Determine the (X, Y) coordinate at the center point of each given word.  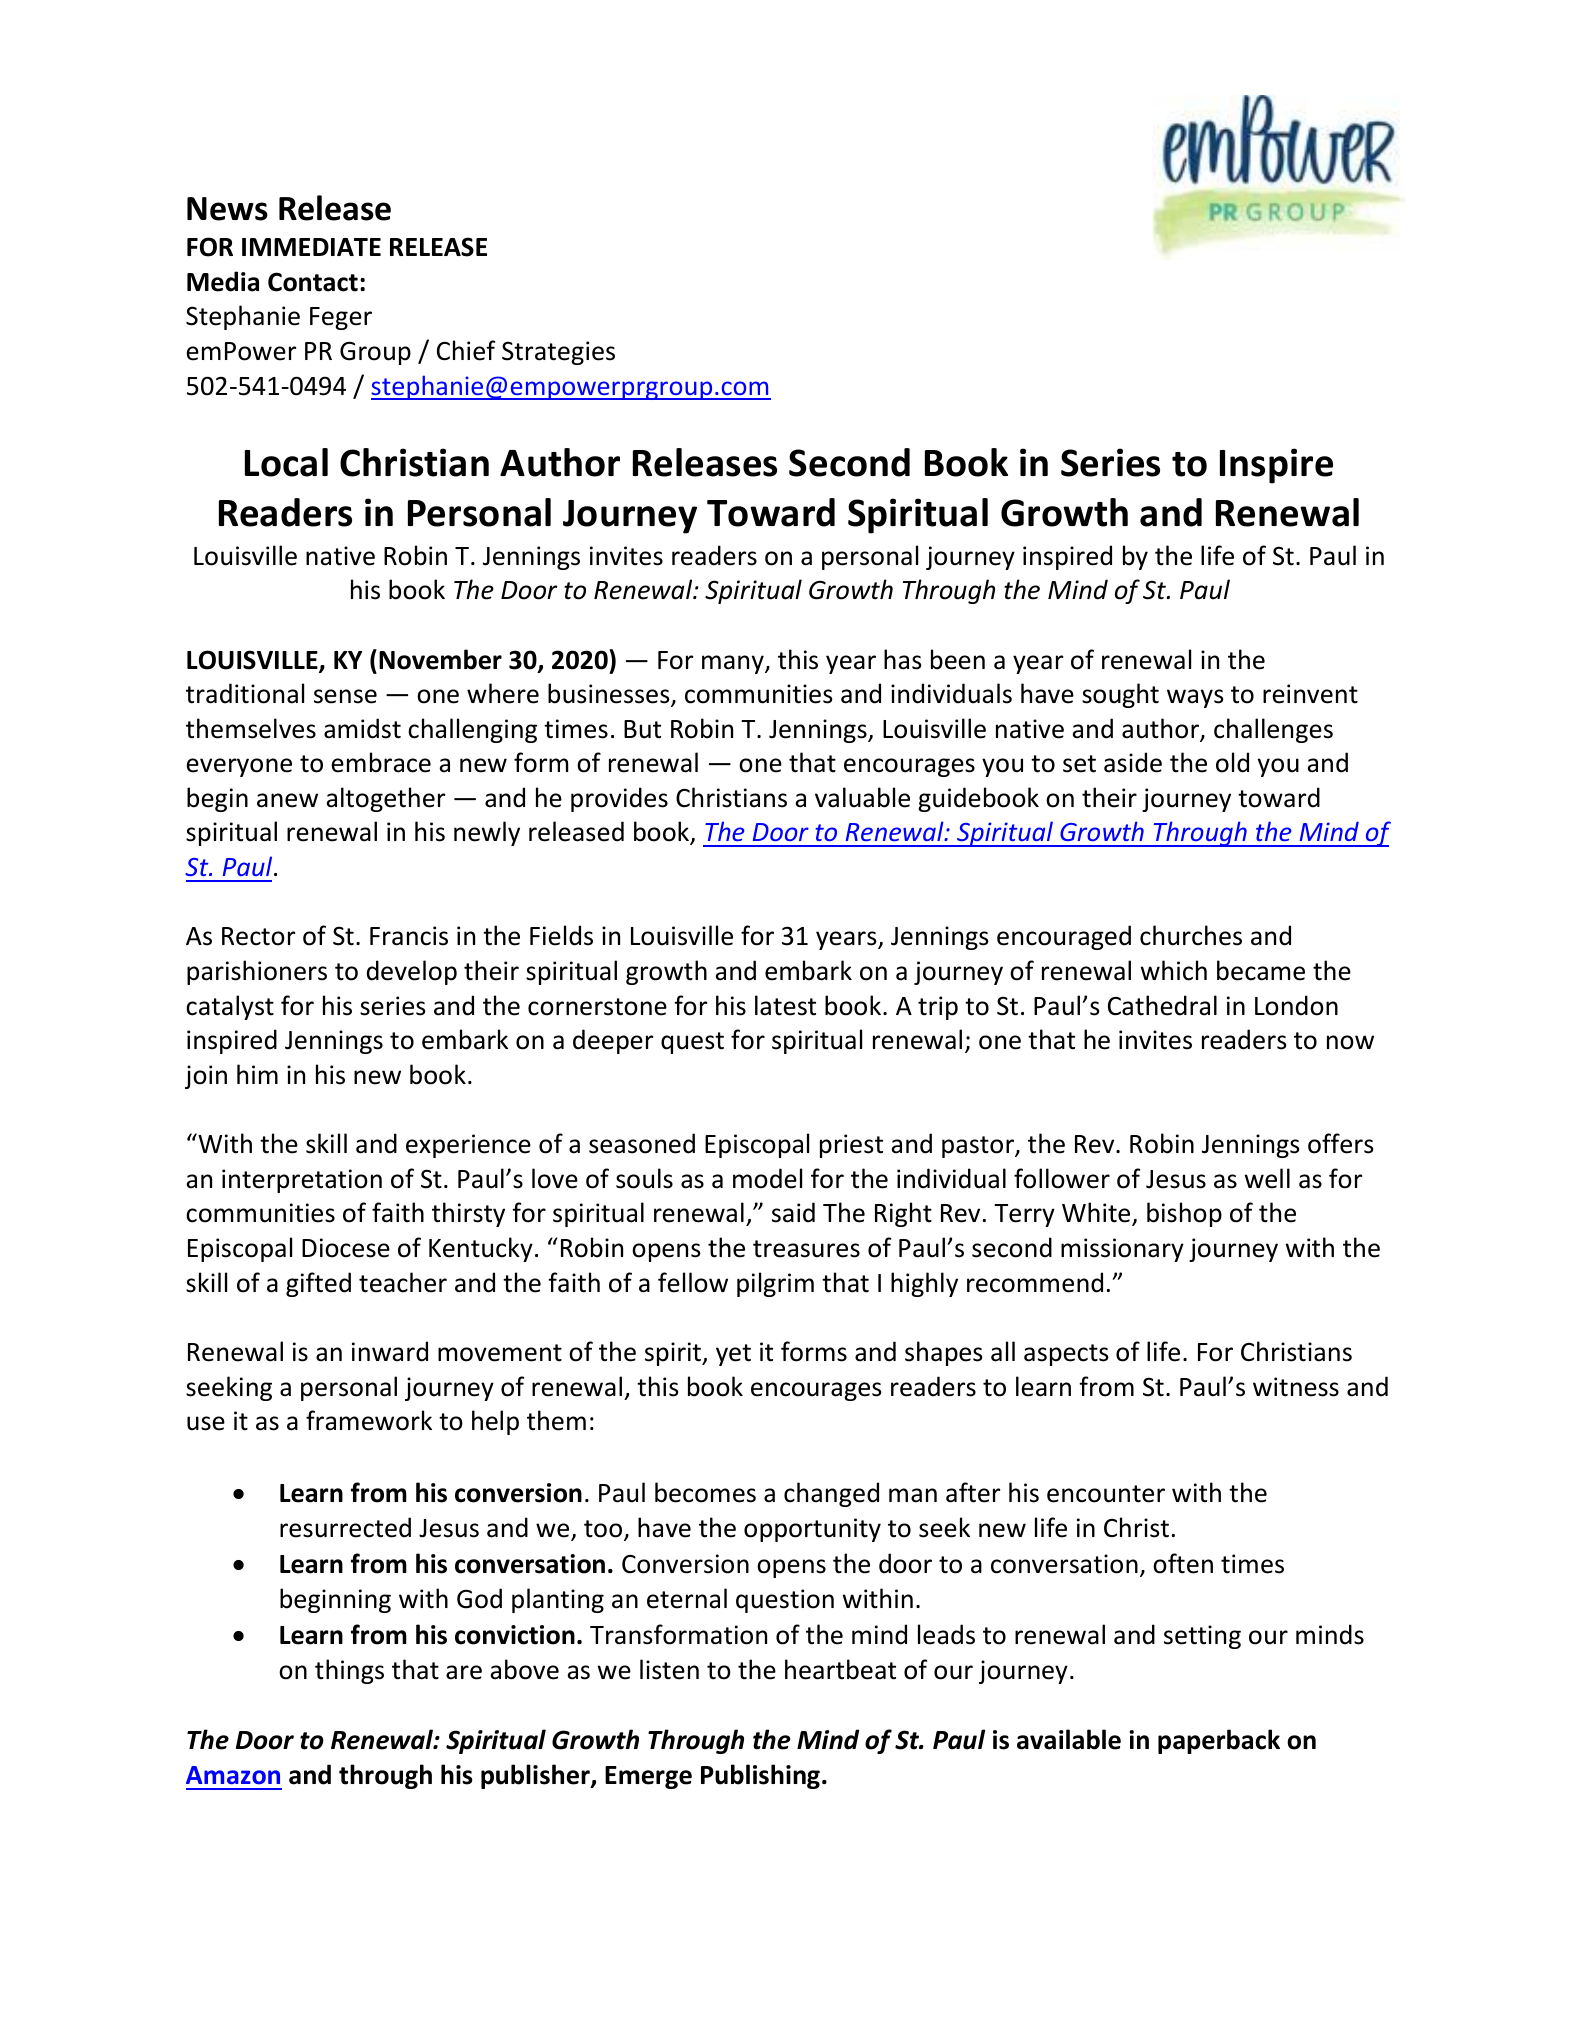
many (734, 664)
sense (345, 696)
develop (412, 972)
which (1174, 970)
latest (785, 1005)
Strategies (558, 353)
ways (1195, 698)
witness (1296, 1387)
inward (390, 1351)
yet (733, 1355)
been (958, 659)
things (349, 1671)
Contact (313, 282)
